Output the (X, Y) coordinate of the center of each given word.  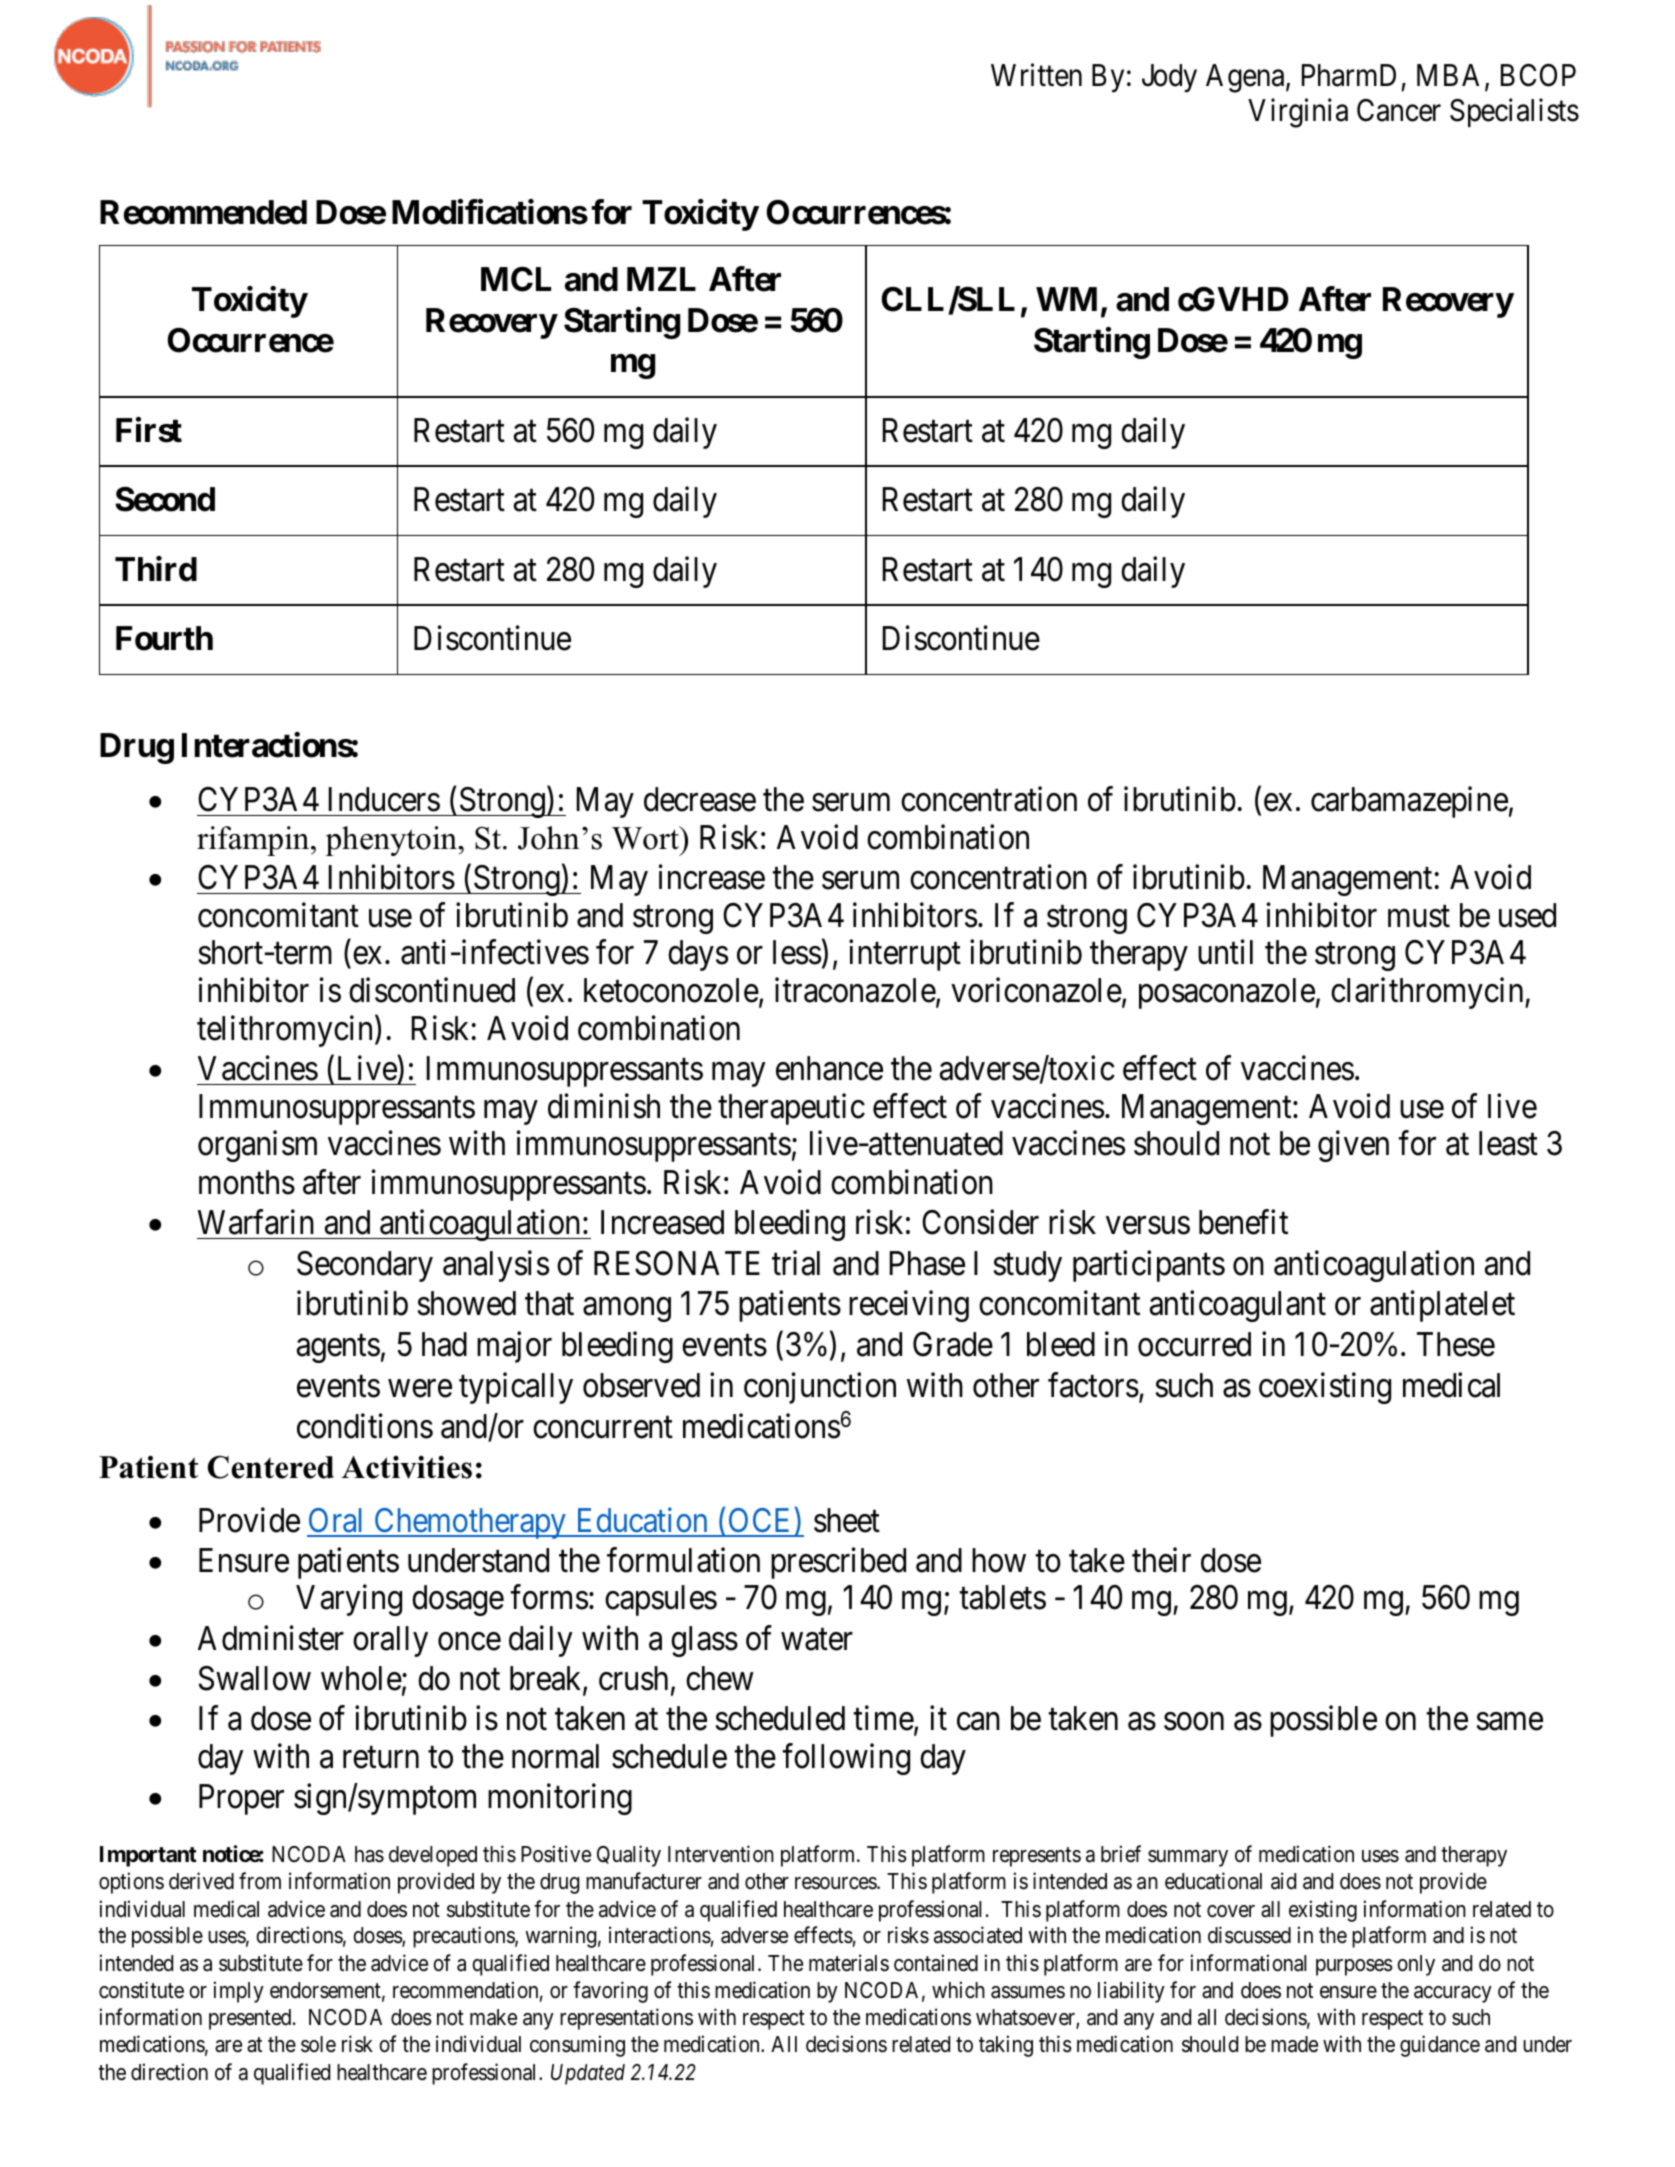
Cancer (1399, 110)
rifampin (254, 841)
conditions (365, 1426)
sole (318, 2044)
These (1456, 1344)
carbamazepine (1409, 802)
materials (849, 1963)
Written (1036, 75)
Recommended (203, 212)
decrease (700, 799)
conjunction (820, 1388)
